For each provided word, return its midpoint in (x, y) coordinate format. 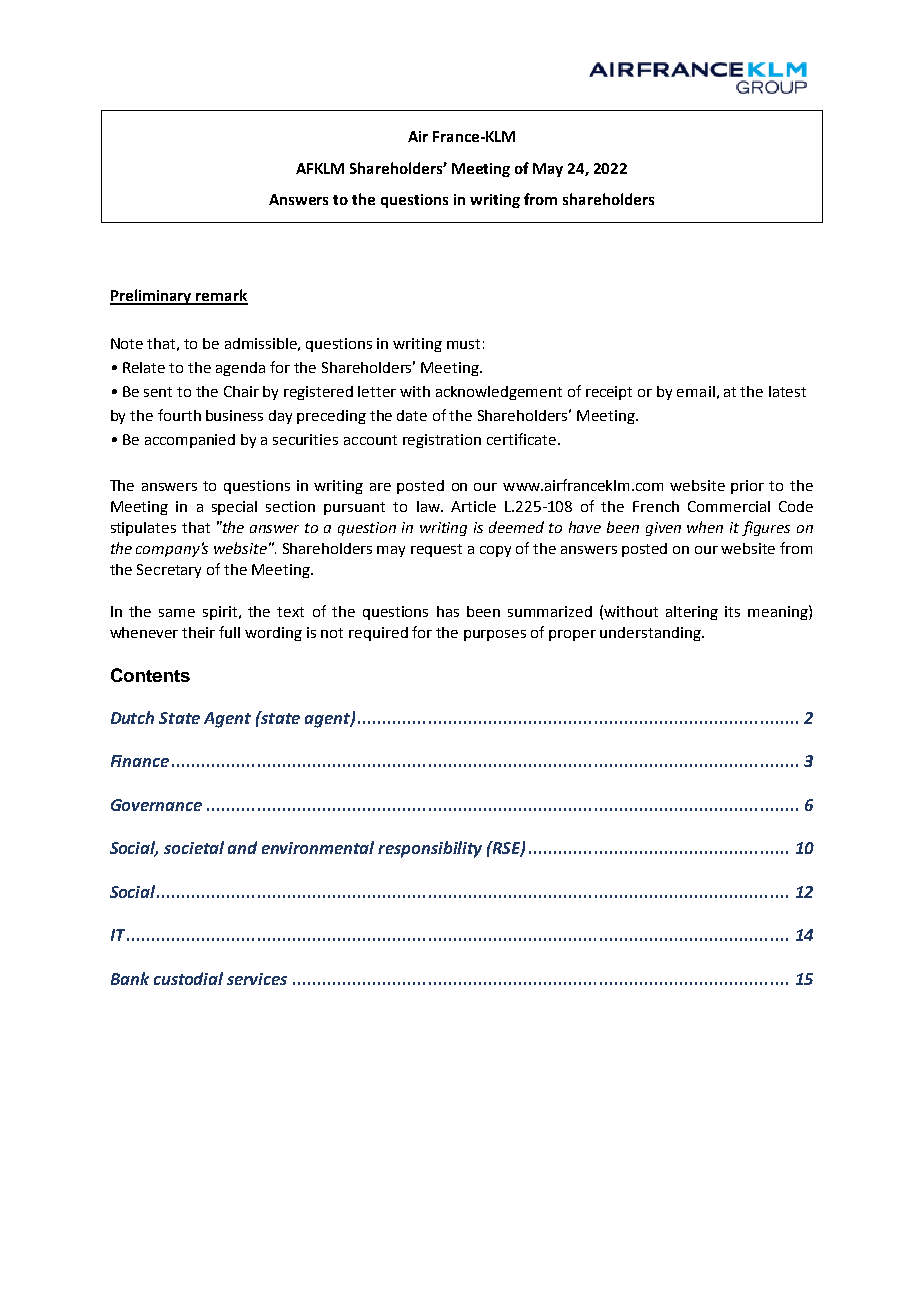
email (696, 391)
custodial (188, 978)
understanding (651, 634)
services (257, 979)
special (234, 508)
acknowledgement (499, 393)
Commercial (729, 506)
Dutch (132, 717)
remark (221, 296)
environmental (318, 847)
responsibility (430, 849)
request (436, 550)
